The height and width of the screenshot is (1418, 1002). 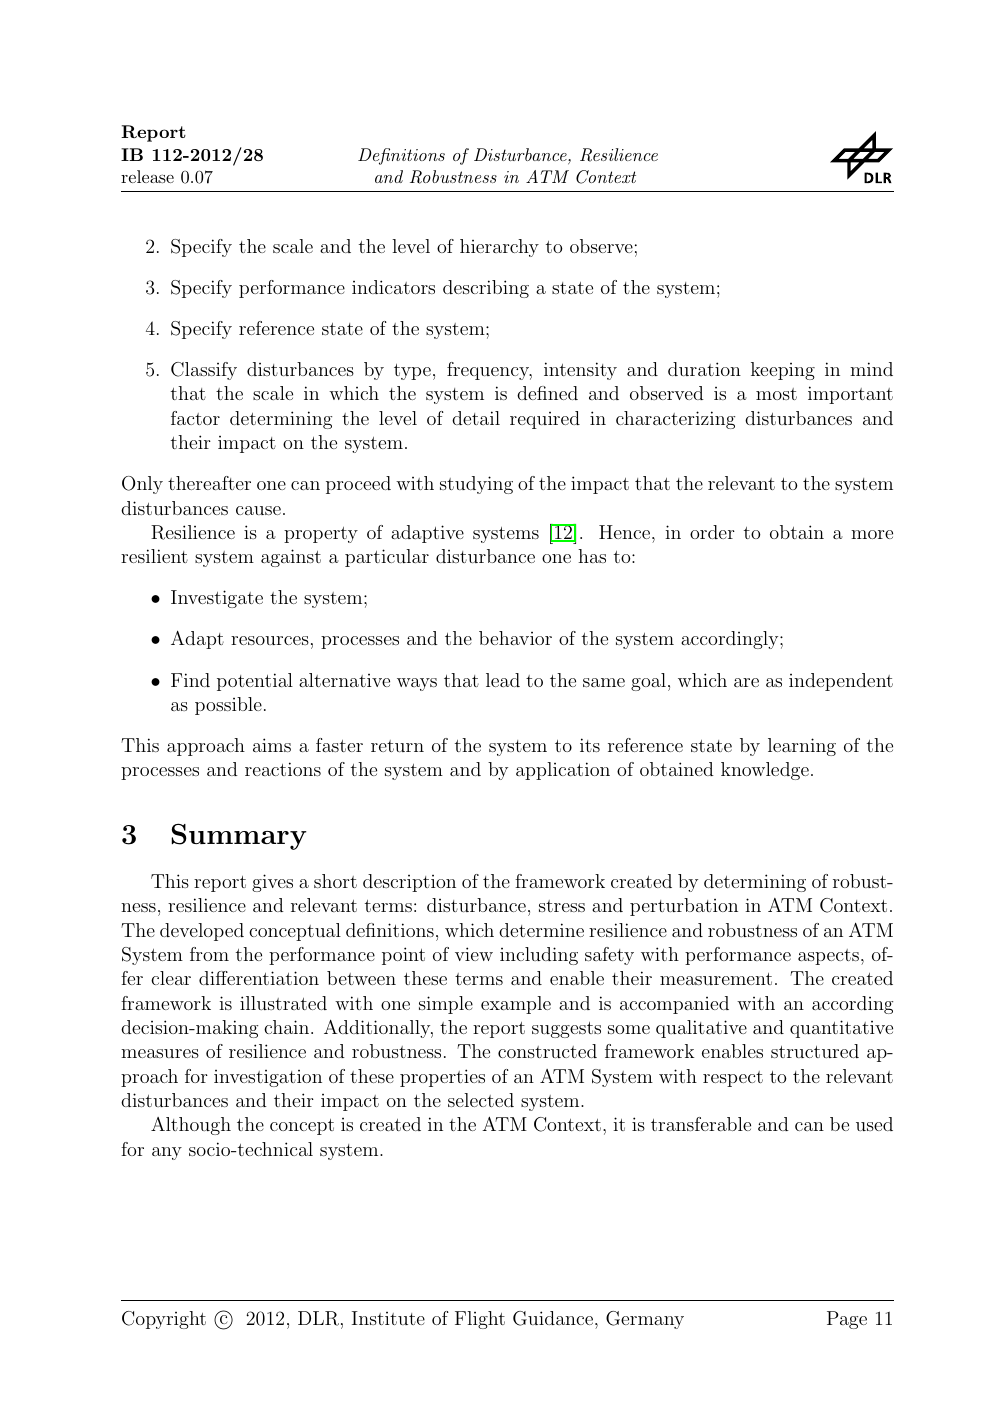 I want to click on determine, so click(x=541, y=930).
